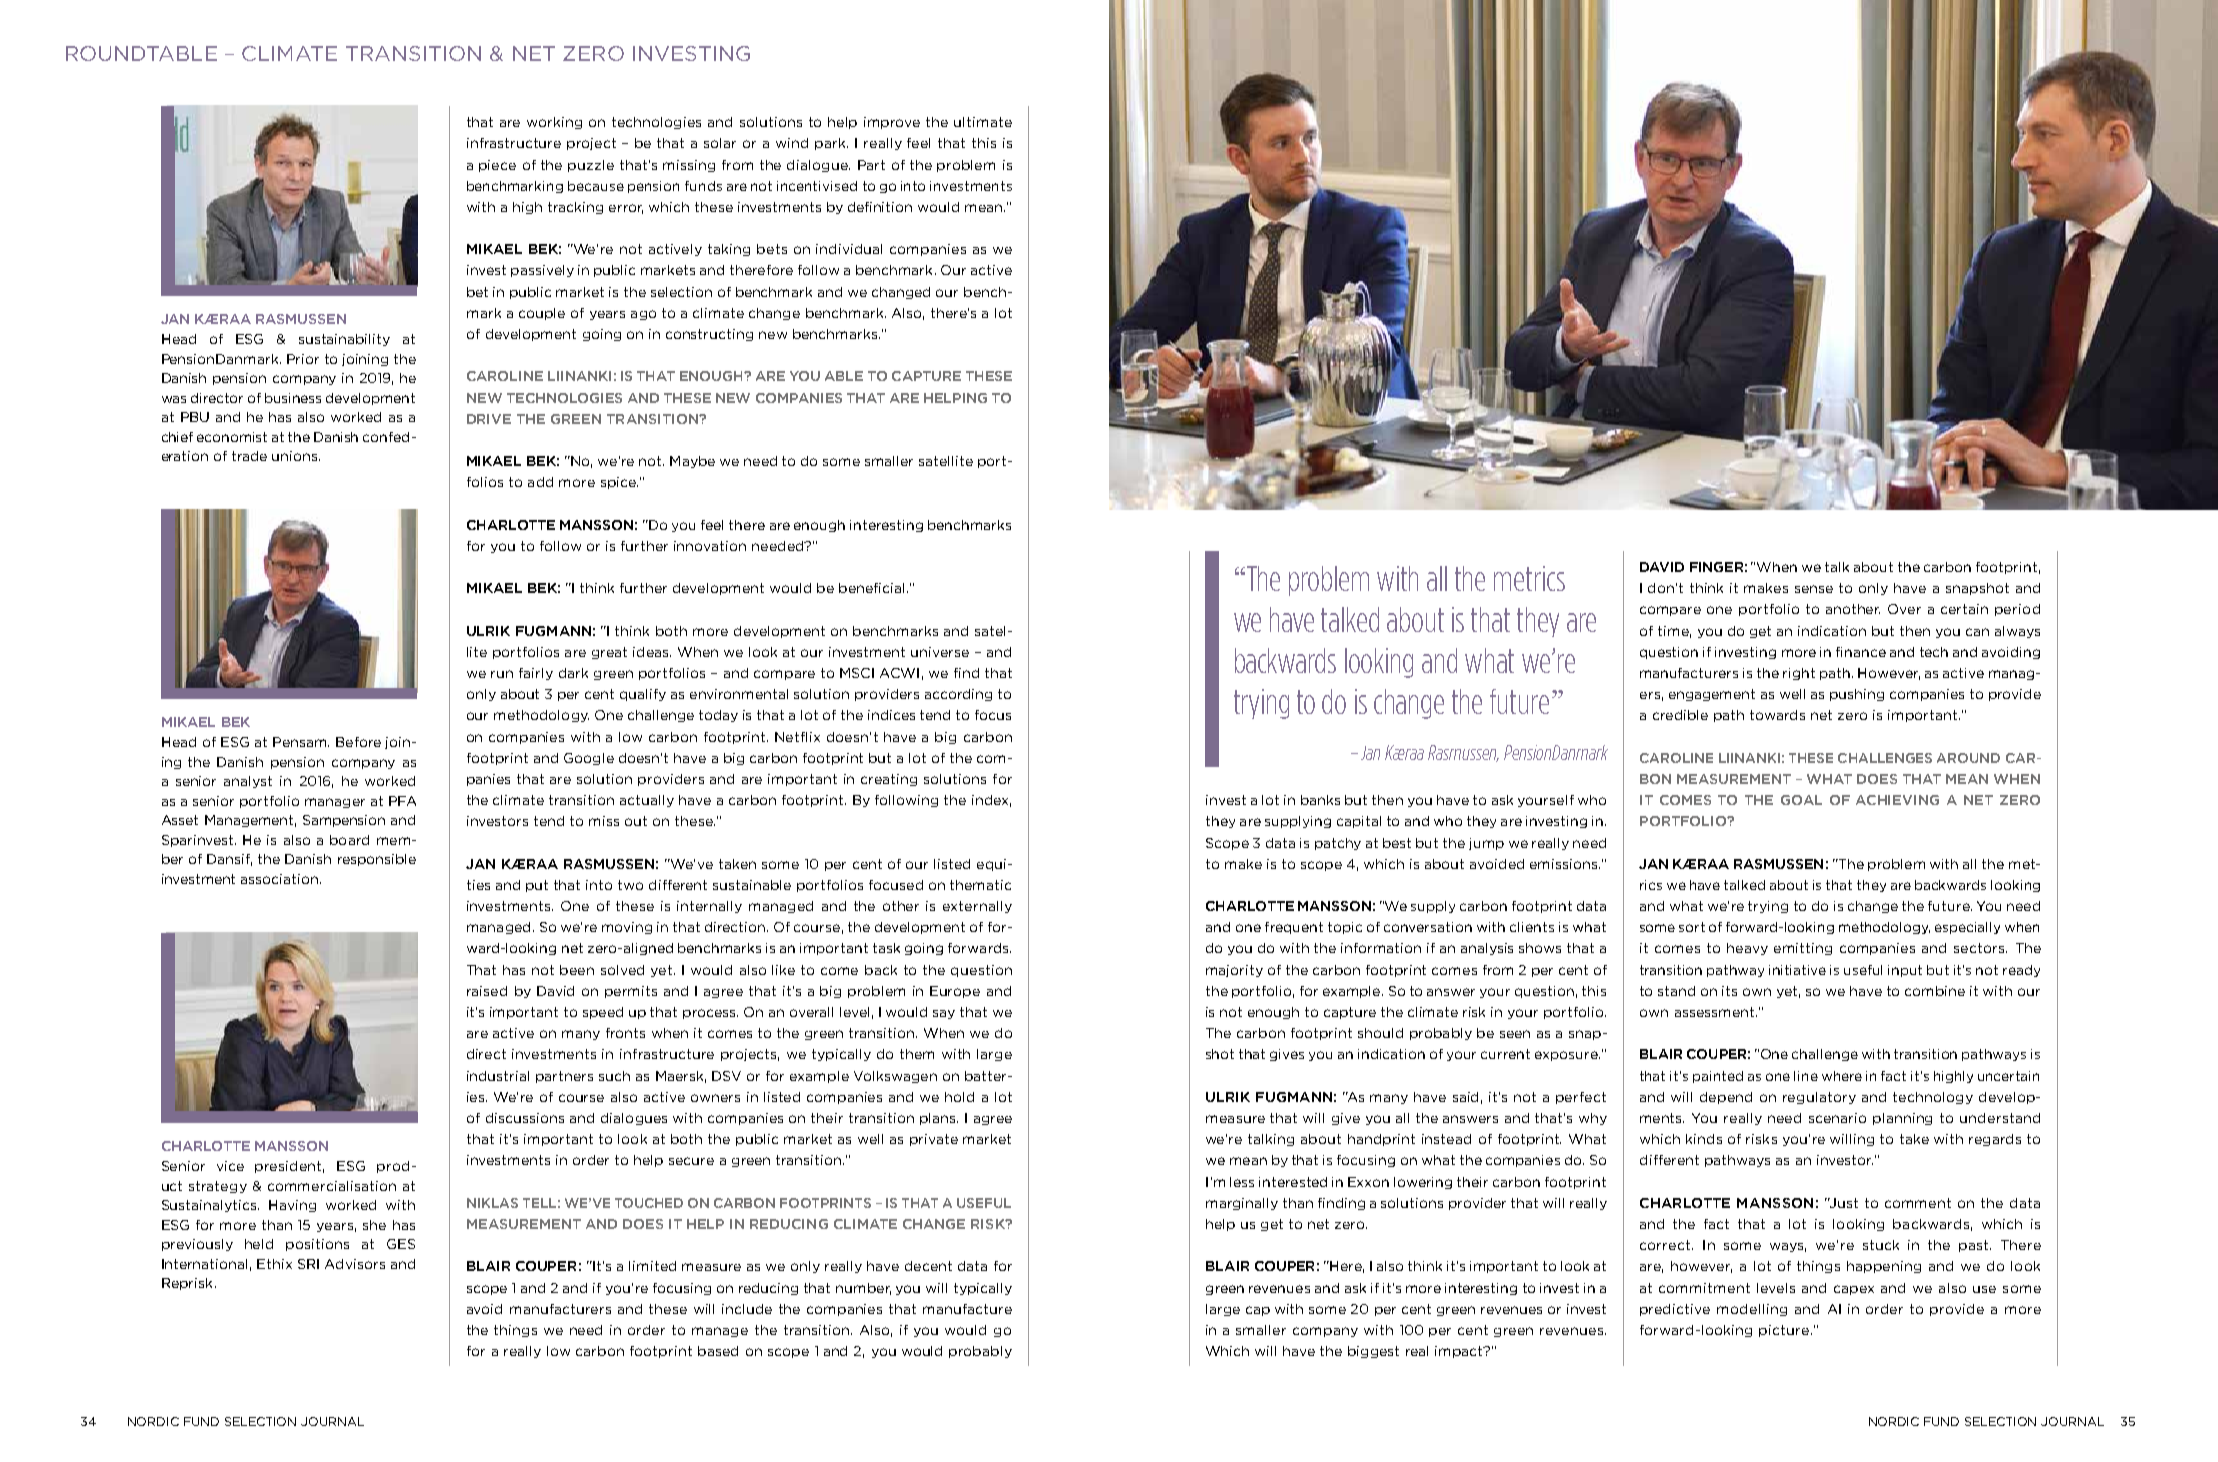  I want to click on improve, so click(892, 123).
